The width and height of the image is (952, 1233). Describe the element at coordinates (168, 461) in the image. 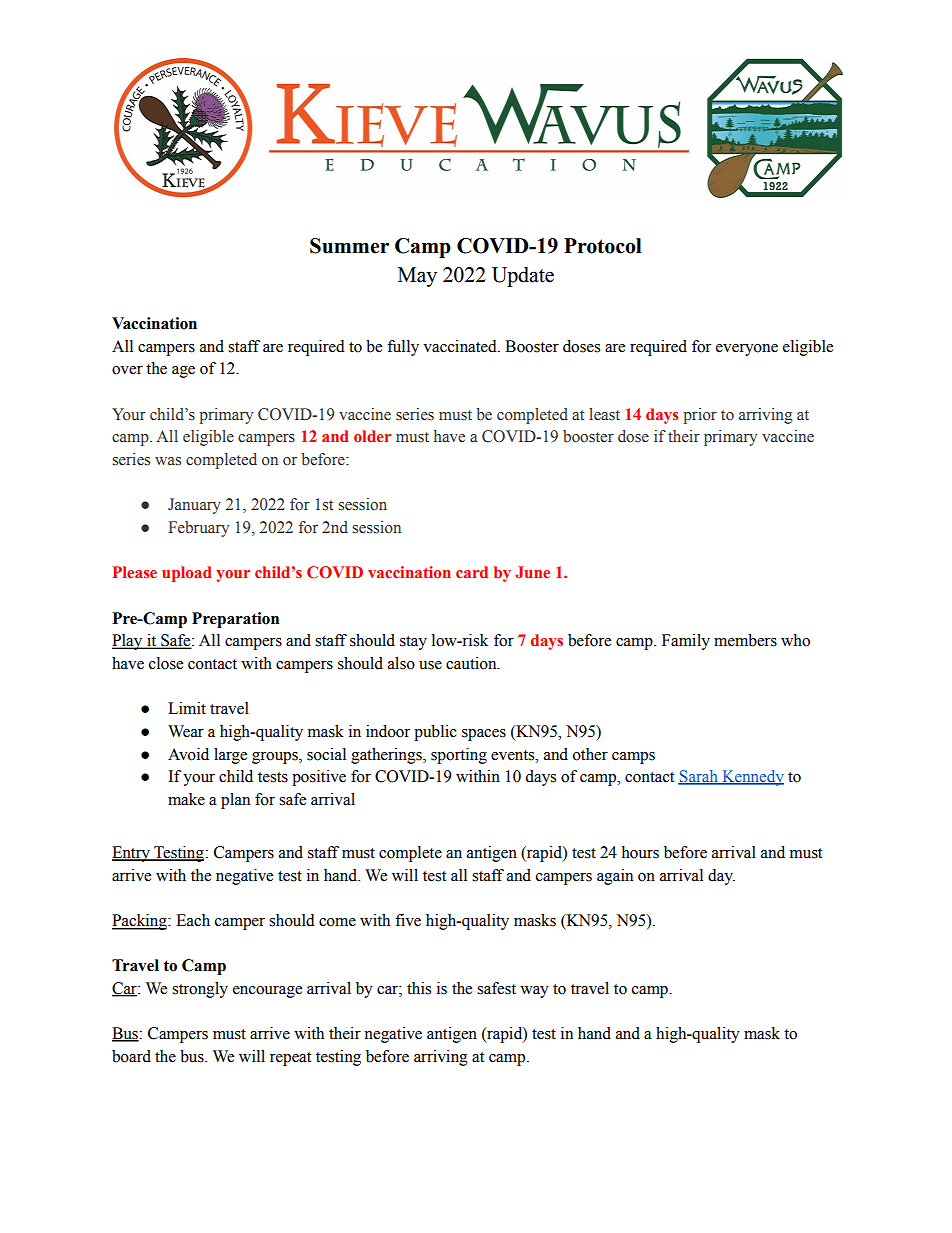

I see `was` at that location.
